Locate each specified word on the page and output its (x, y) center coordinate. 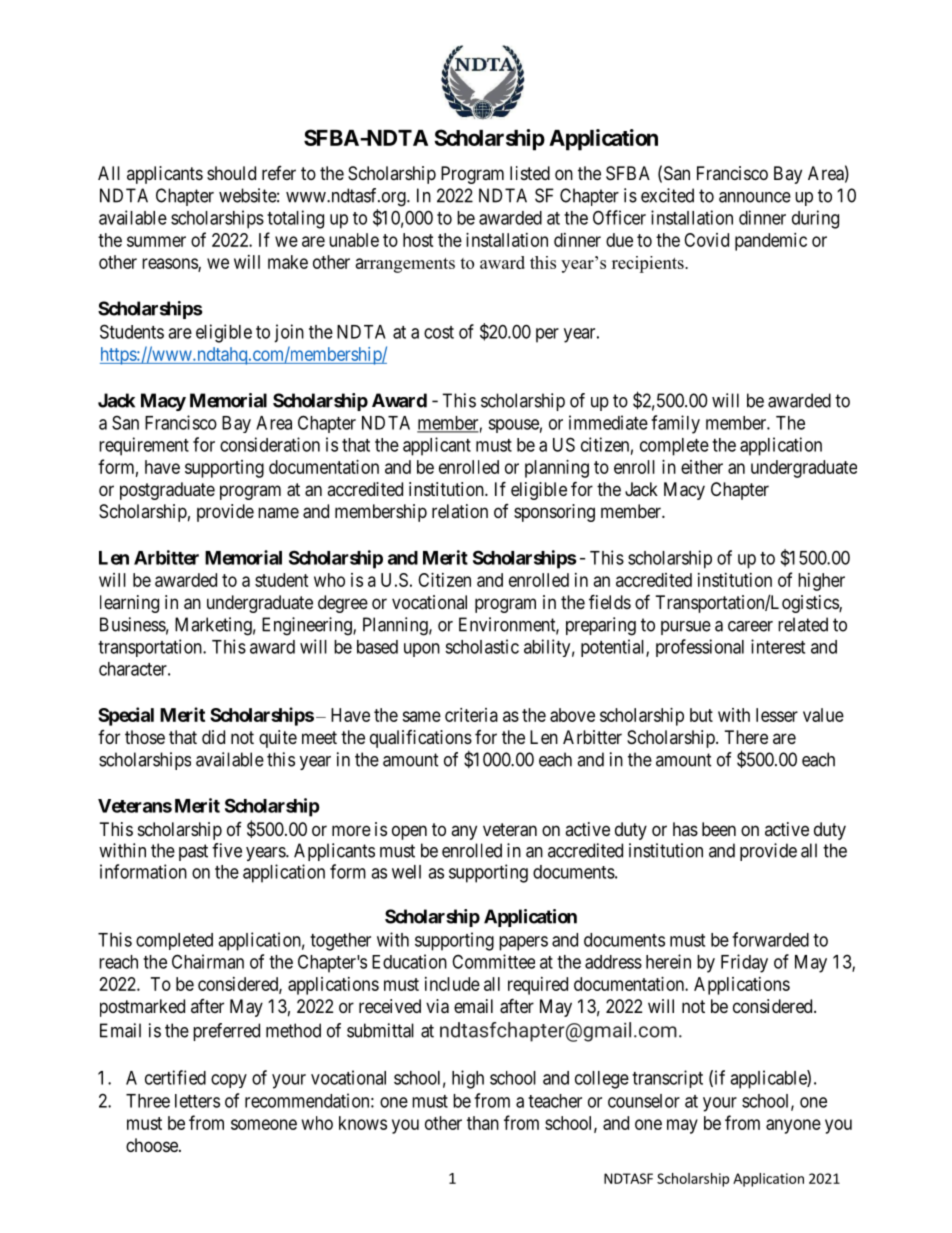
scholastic (482, 646)
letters (197, 1101)
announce (755, 197)
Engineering (308, 626)
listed (530, 173)
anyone (793, 1126)
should (231, 173)
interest (778, 646)
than (483, 1123)
